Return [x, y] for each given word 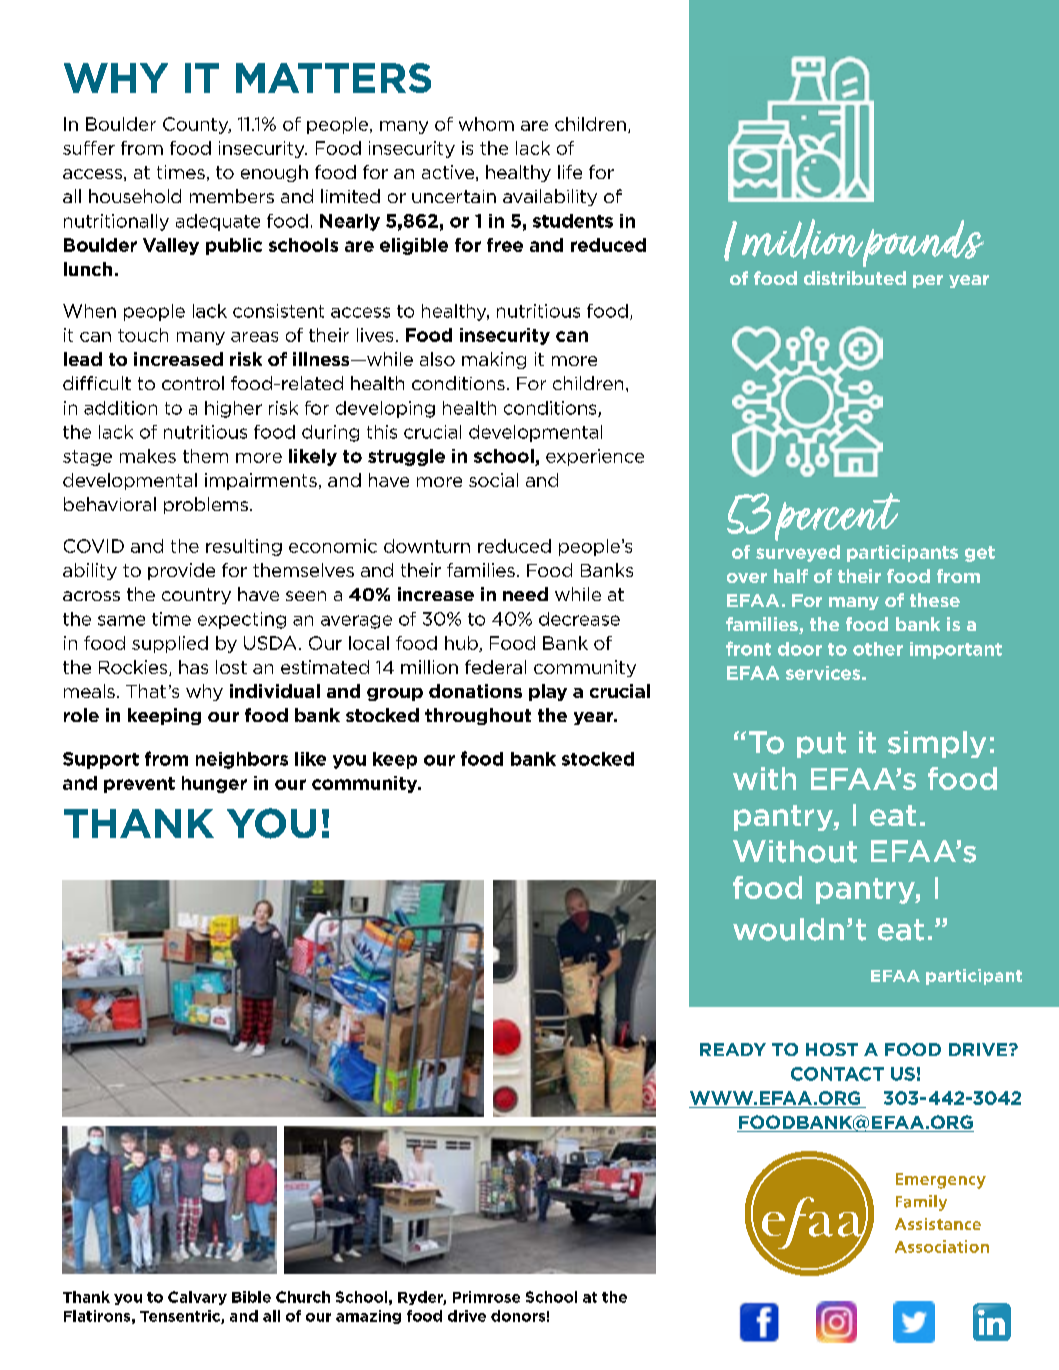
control [193, 383]
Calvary [197, 1298]
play [548, 692]
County [197, 125]
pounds [922, 243]
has [193, 667]
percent [837, 517]
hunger [214, 784]
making [494, 360]
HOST [832, 1049]
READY [733, 1049]
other [878, 649]
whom [486, 124]
